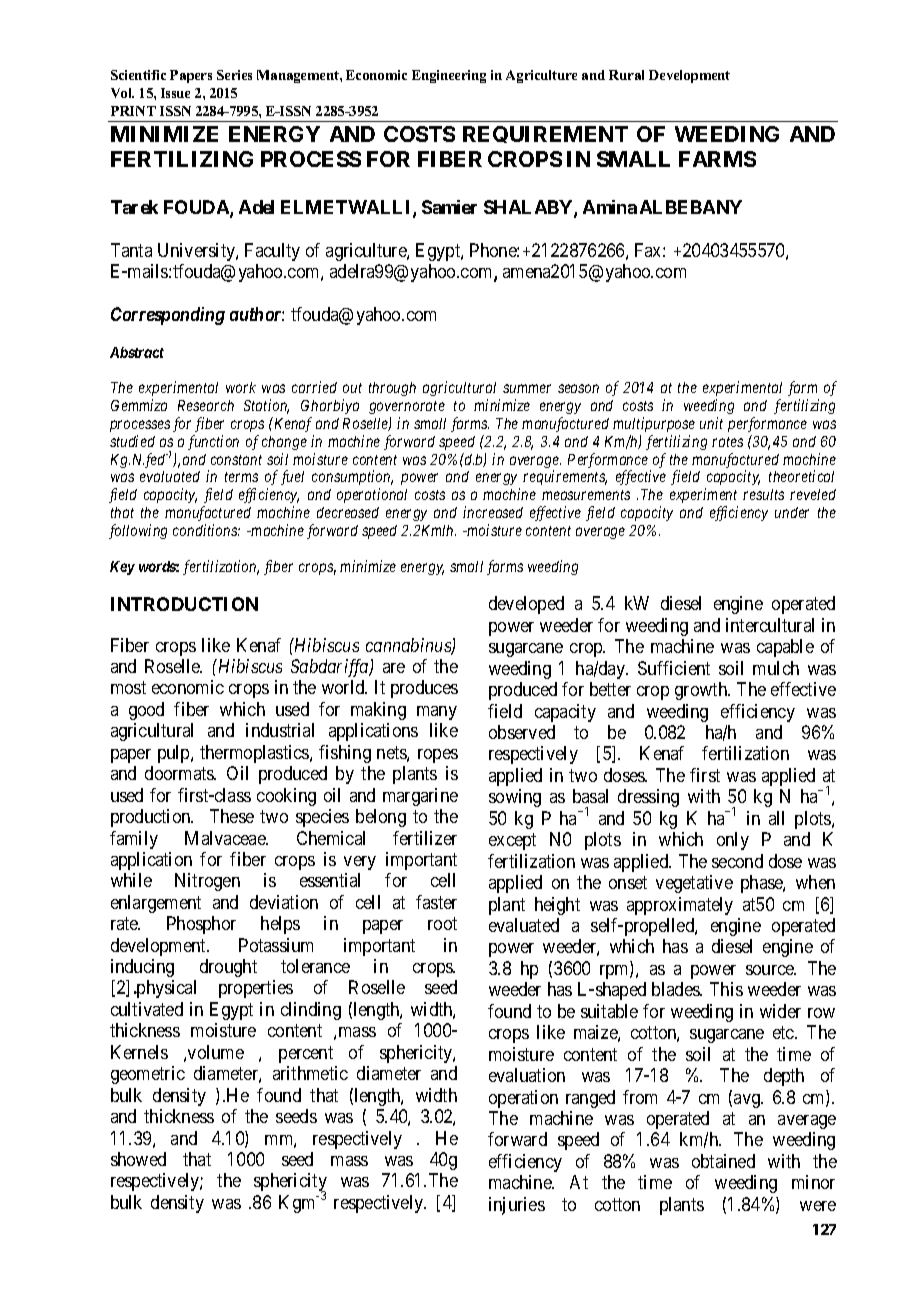 This screenshot has height=1308, width=924. I want to click on only, so click(733, 841).
